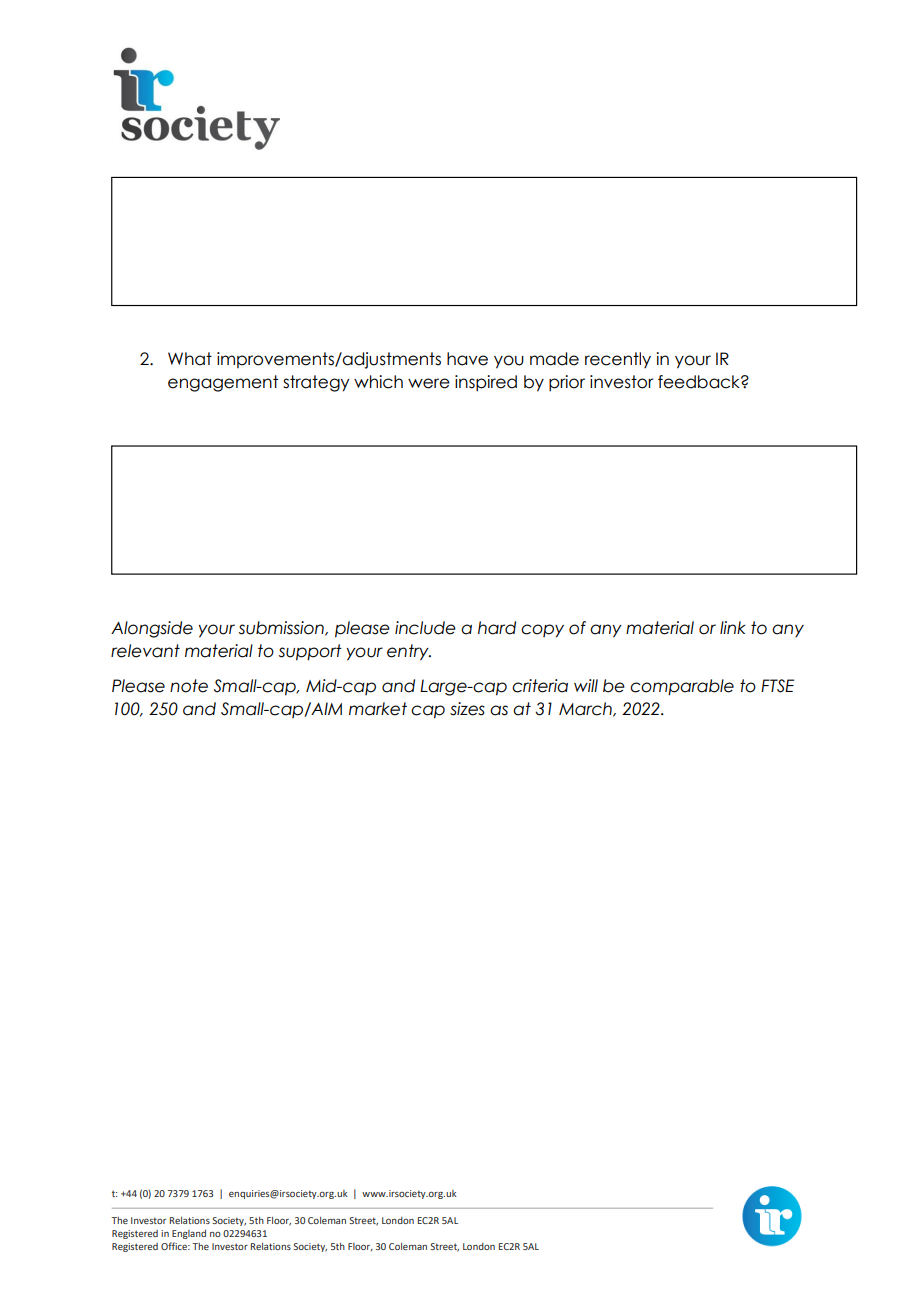 The width and height of the document is (924, 1308). I want to click on support, so click(310, 652).
